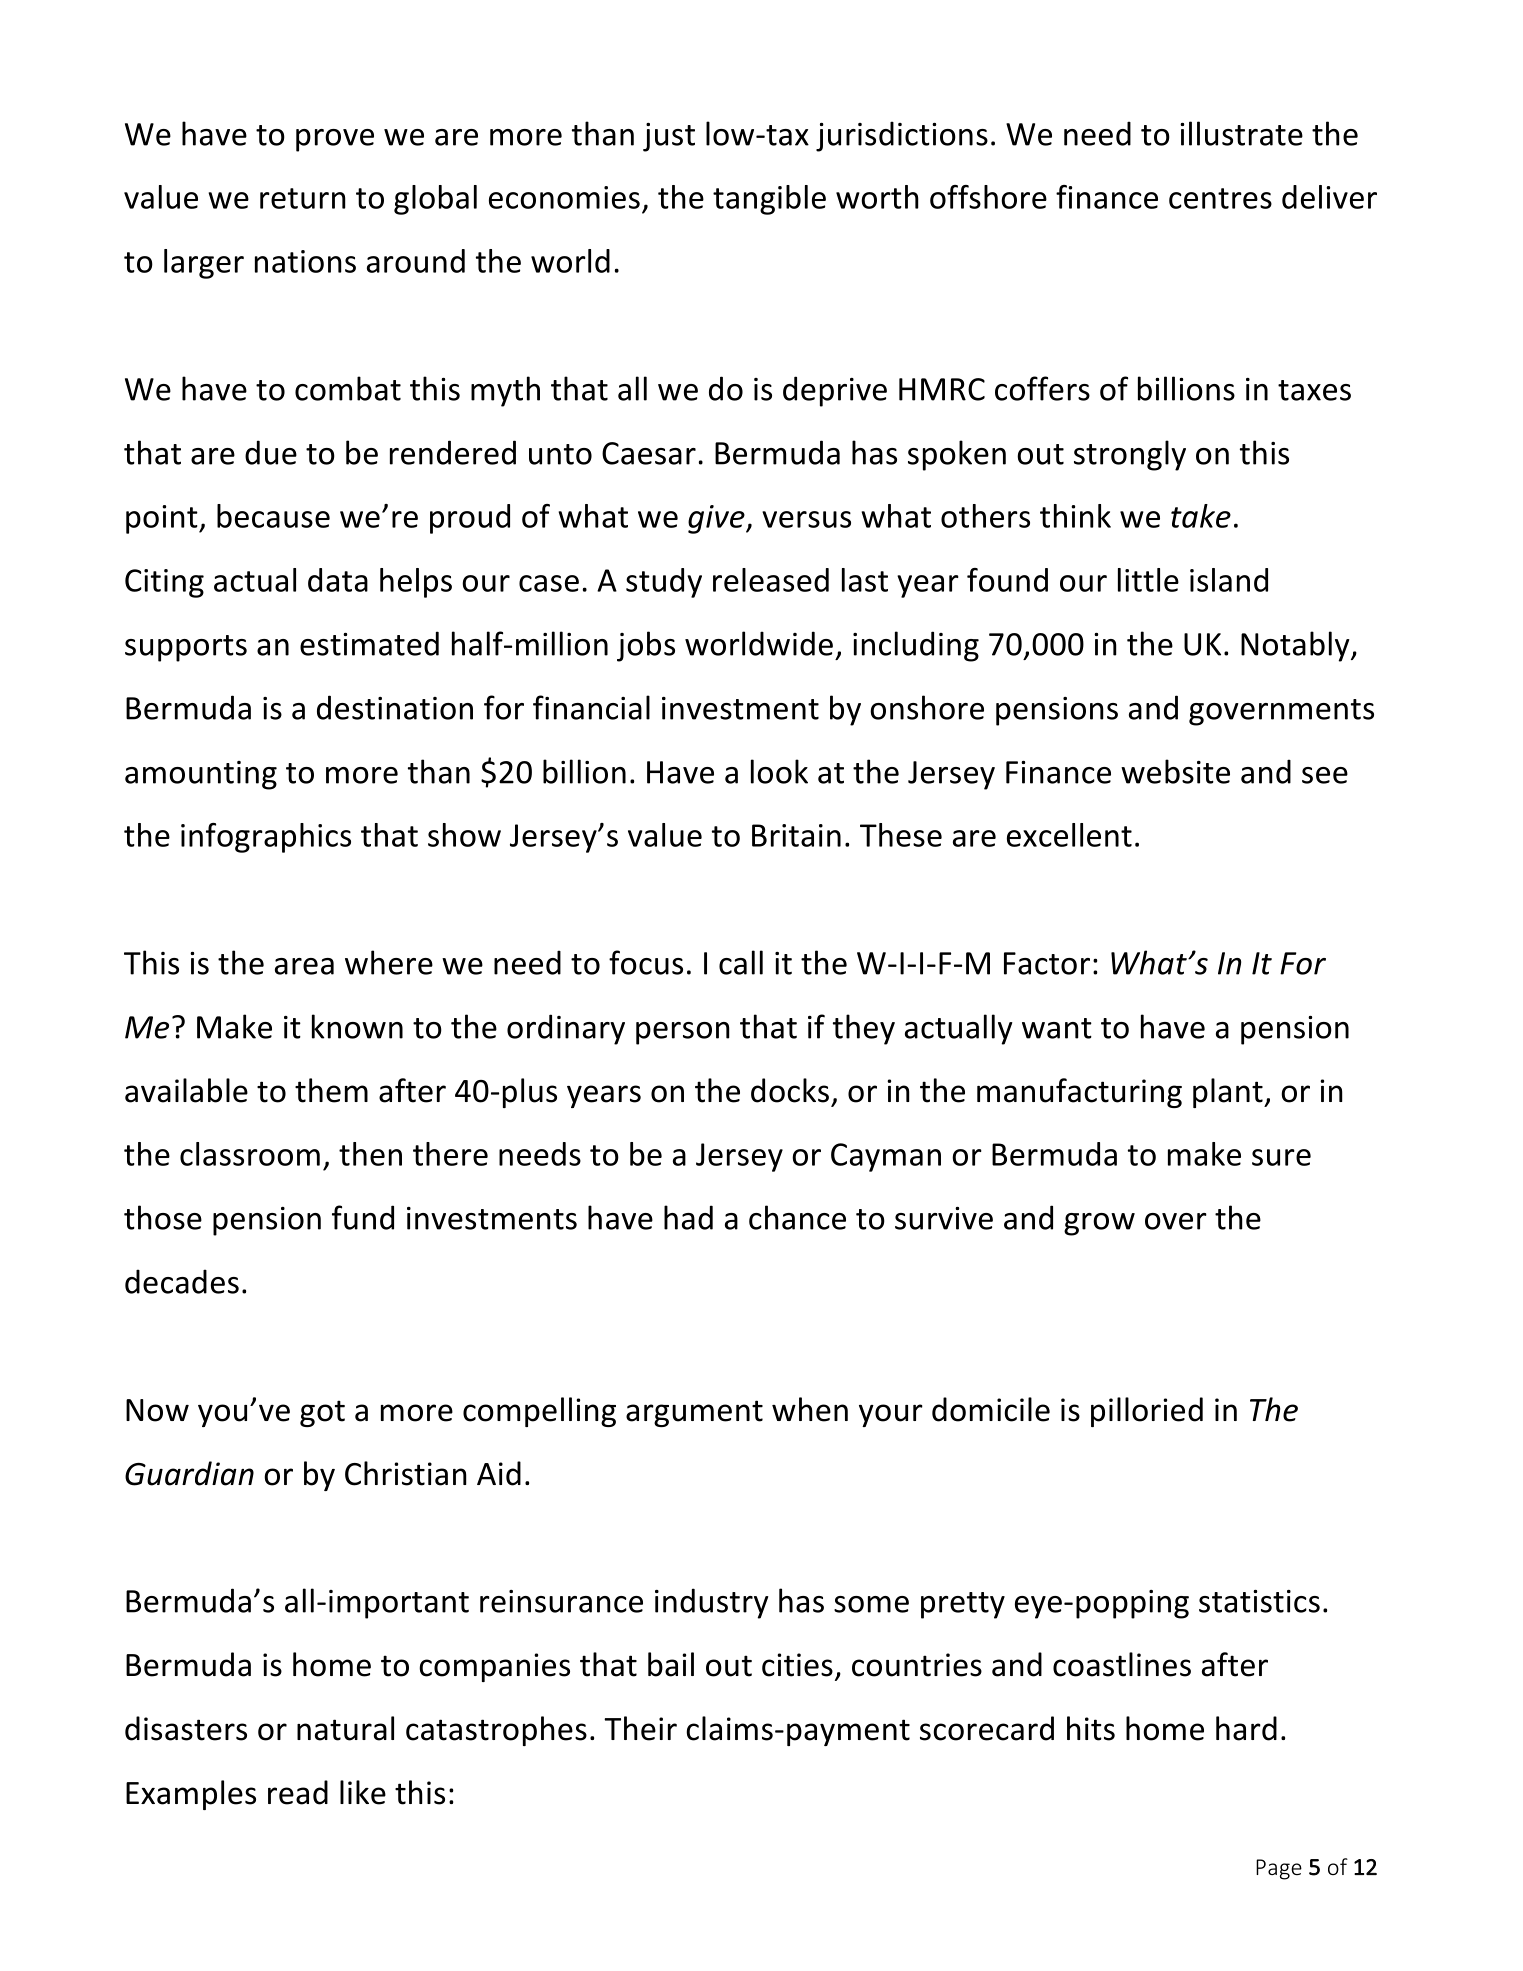  What do you see at coordinates (1201, 516) in the image?
I see `take` at bounding box center [1201, 516].
